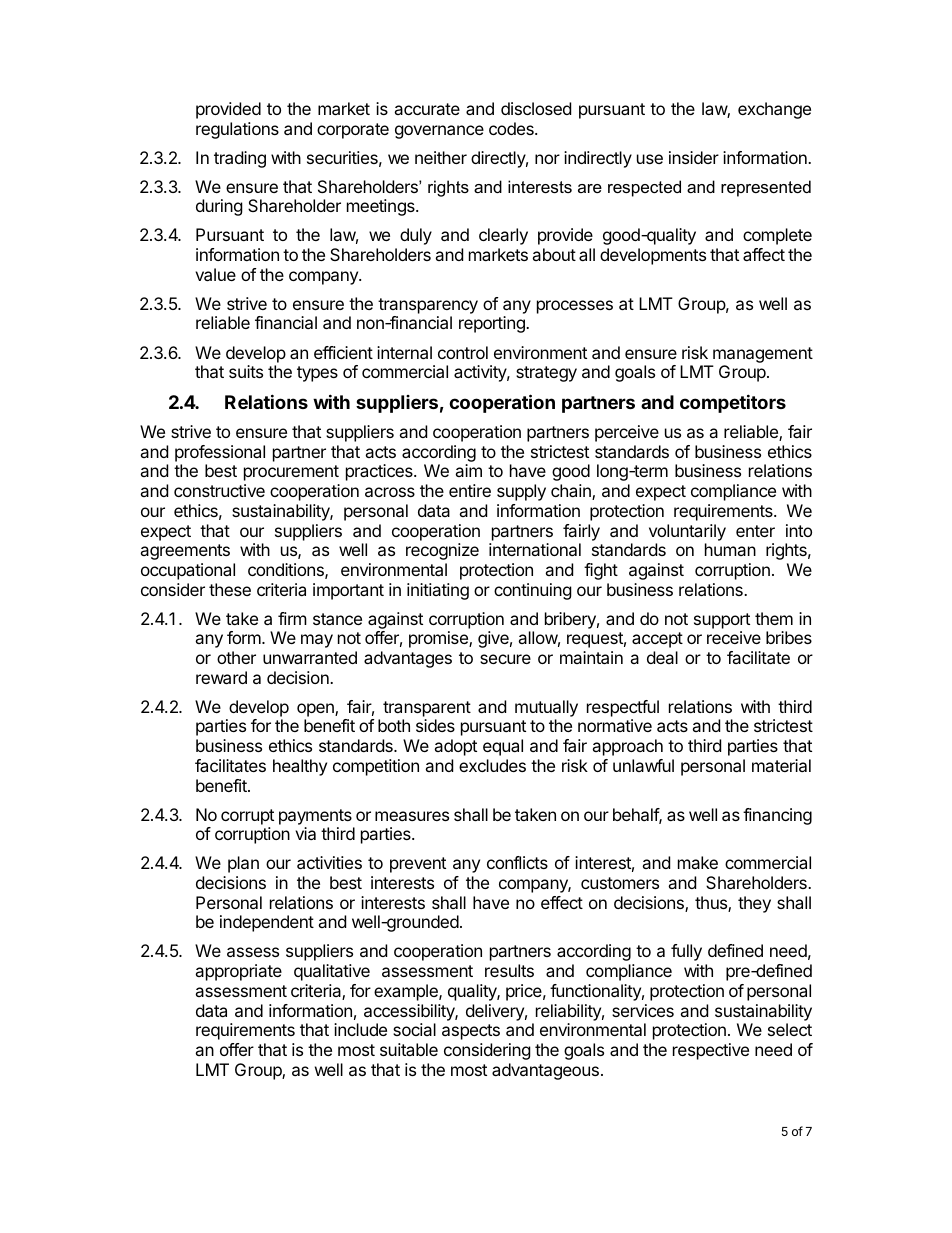 The image size is (952, 1233). I want to click on appropriate, so click(238, 972).
